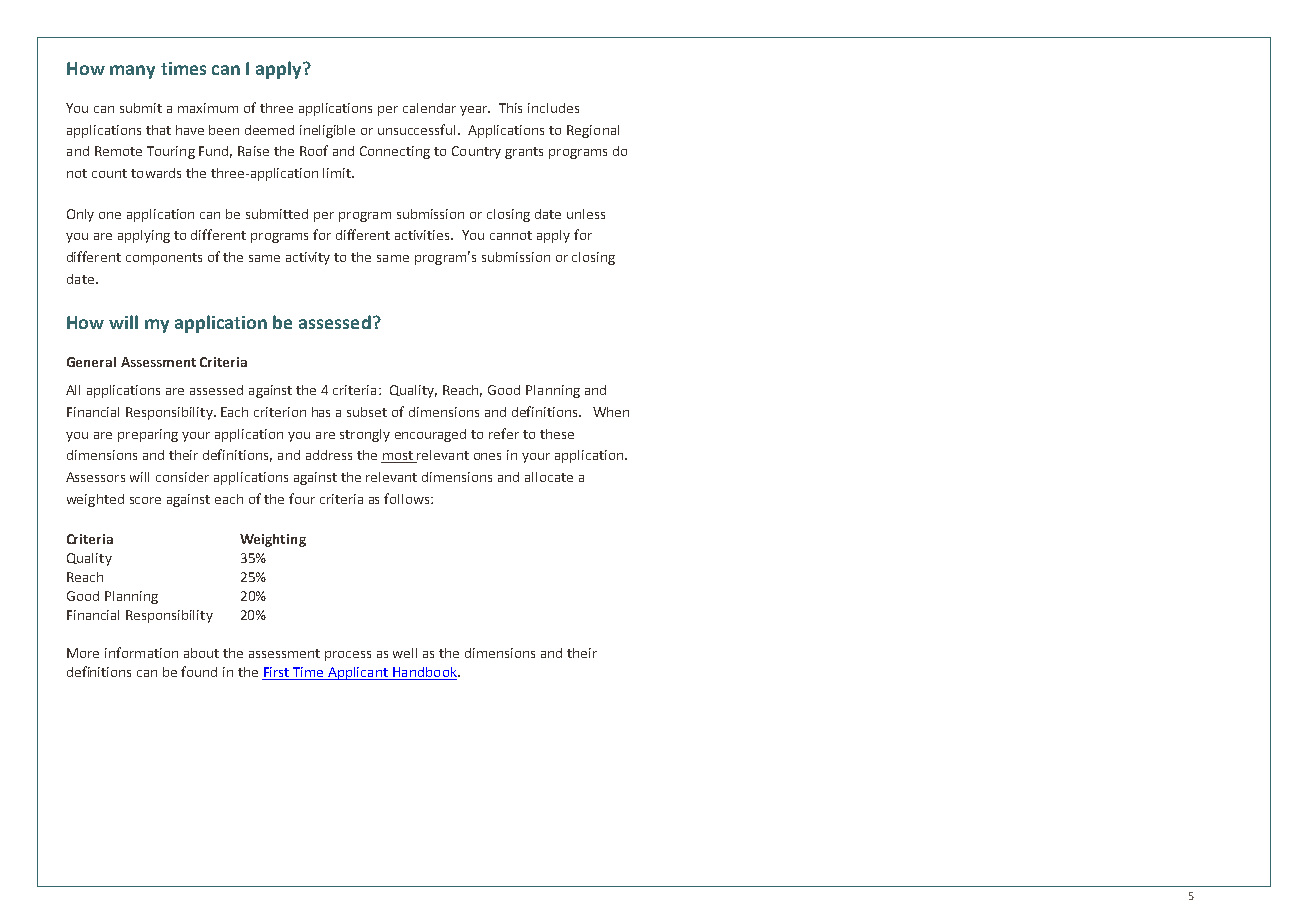  Describe the element at coordinates (141, 652) in the image. I see `information` at that location.
